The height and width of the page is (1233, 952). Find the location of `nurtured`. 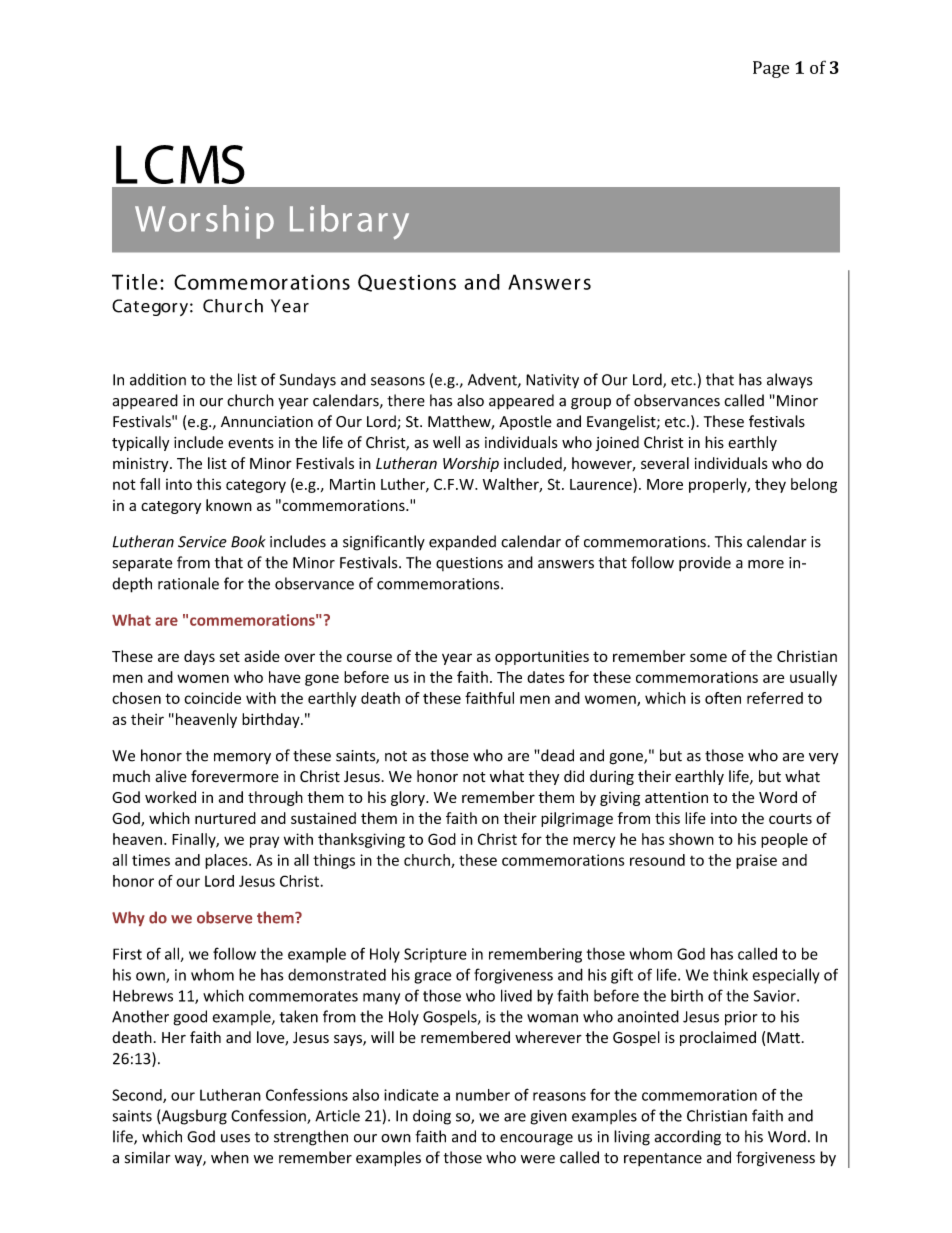

nurtured is located at coordinates (225, 818).
